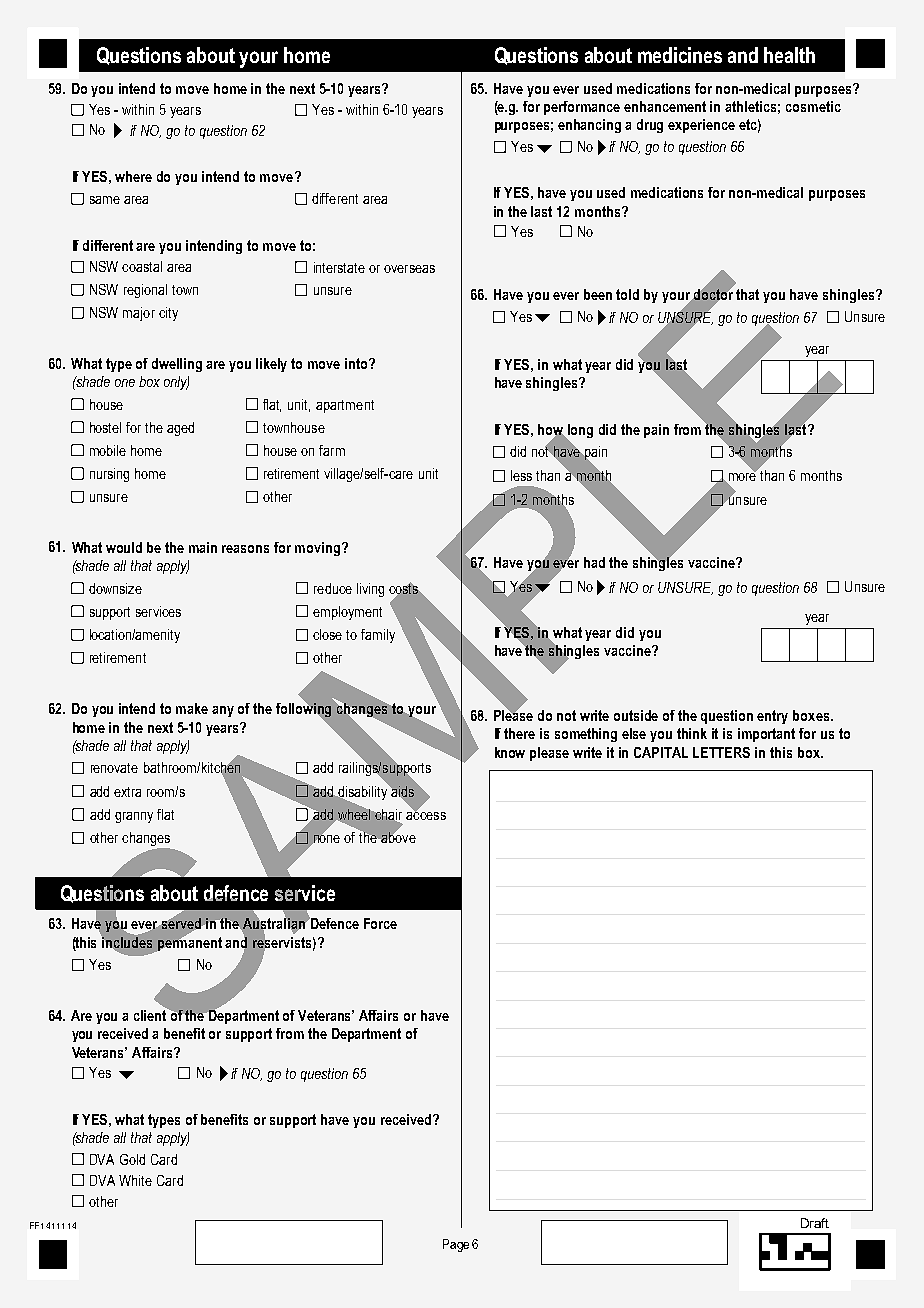 The height and width of the image is (1308, 924). What do you see at coordinates (521, 475) in the image?
I see `less` at bounding box center [521, 475].
